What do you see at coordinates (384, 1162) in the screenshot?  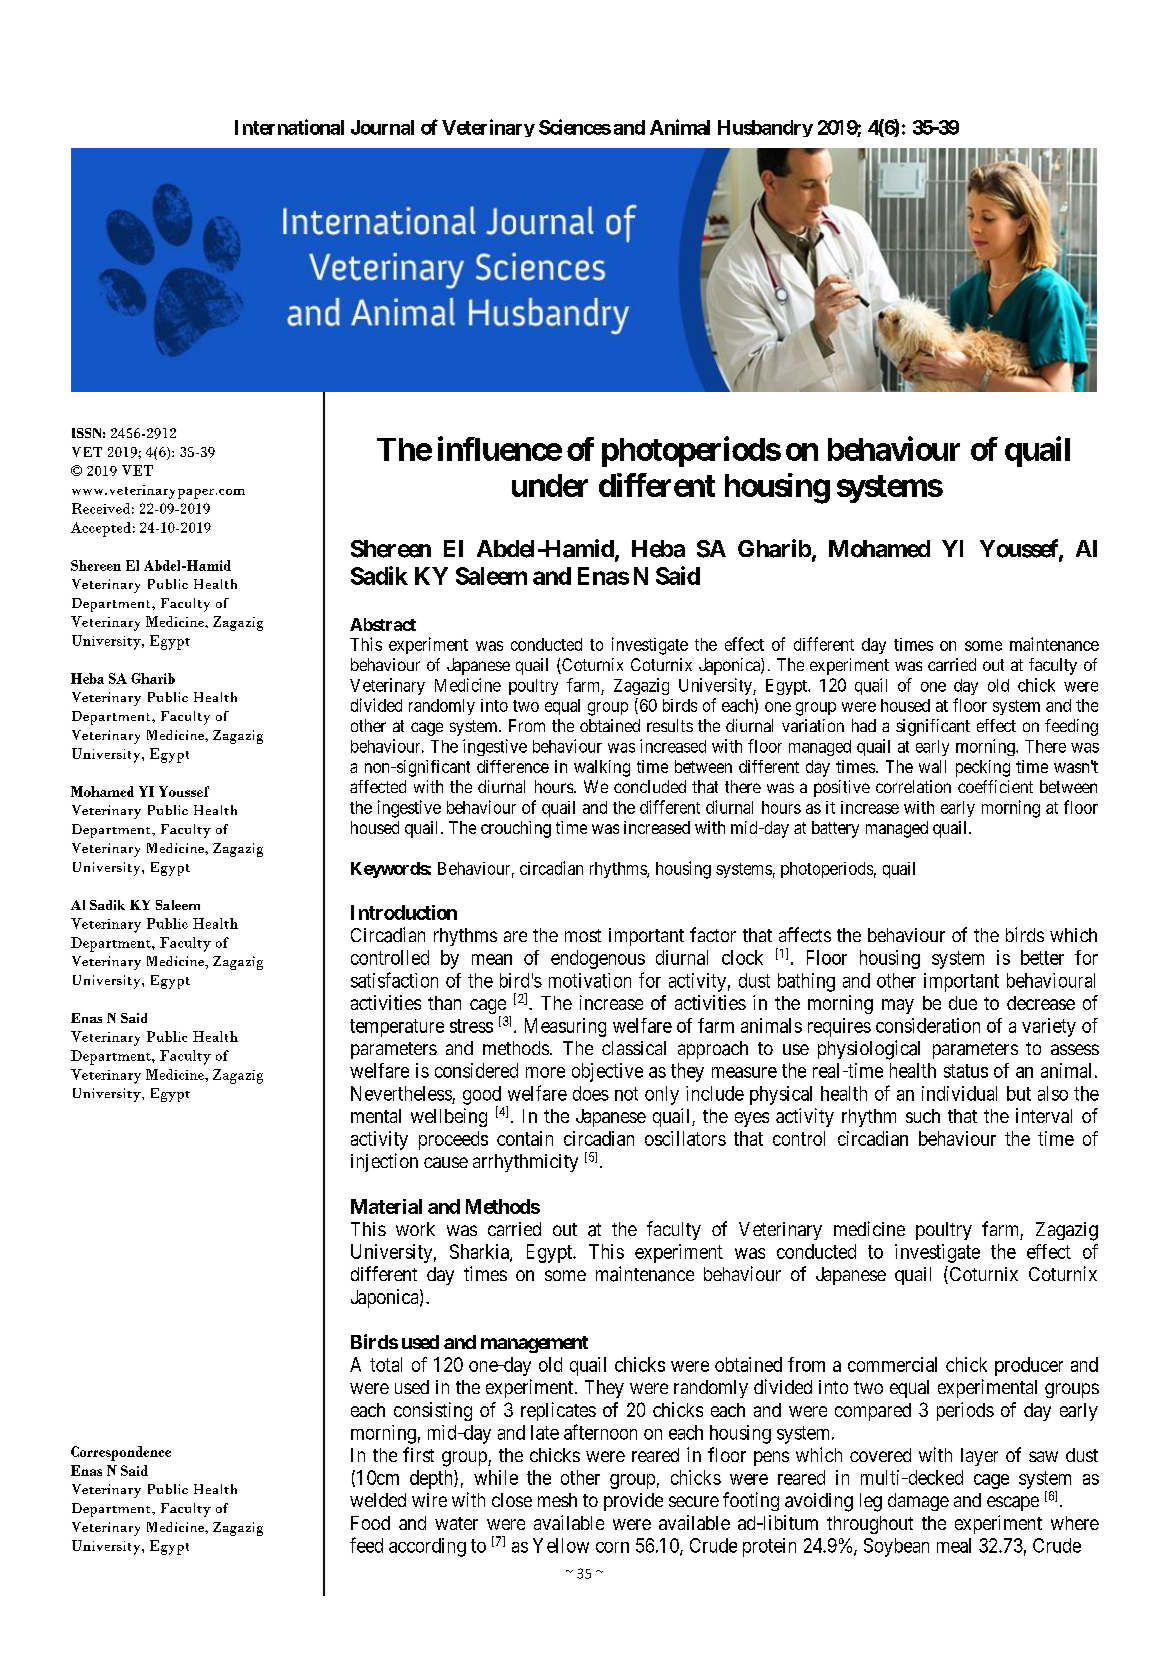 I see `injection` at bounding box center [384, 1162].
